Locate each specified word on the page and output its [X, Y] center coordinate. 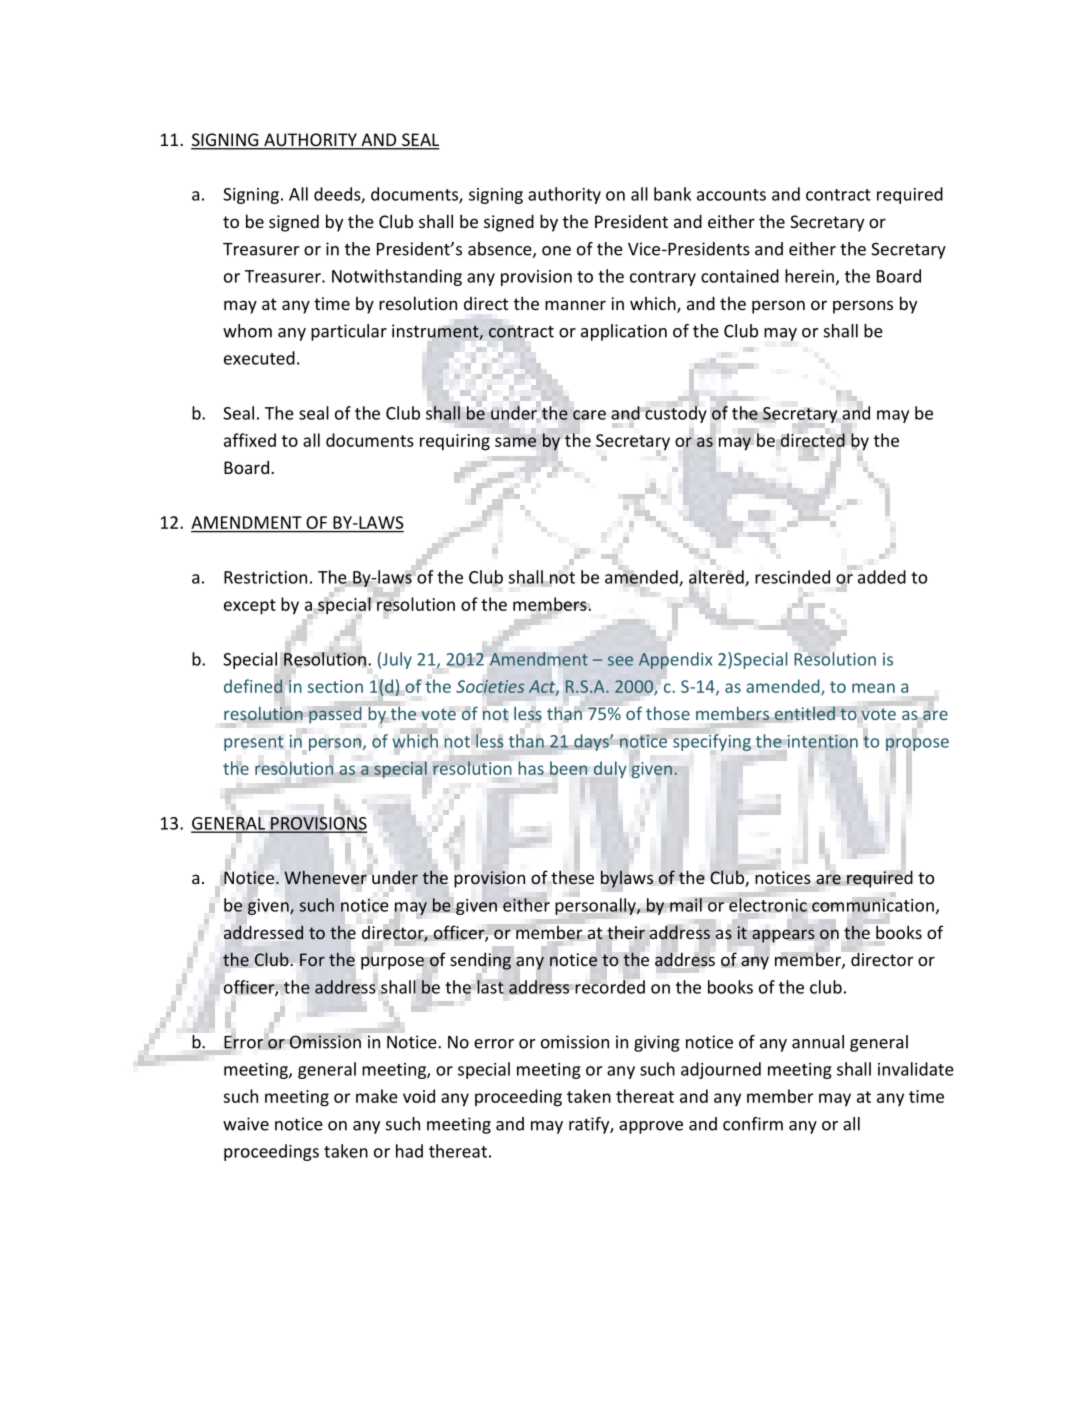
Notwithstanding [397, 277]
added [880, 576]
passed [335, 715]
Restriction [265, 577]
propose [917, 743]
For [312, 959]
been [568, 768]
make [377, 1096]
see [620, 661]
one [556, 251]
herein [809, 276]
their [626, 933]
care [589, 415]
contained [740, 276]
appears [783, 936]
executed [259, 358]
